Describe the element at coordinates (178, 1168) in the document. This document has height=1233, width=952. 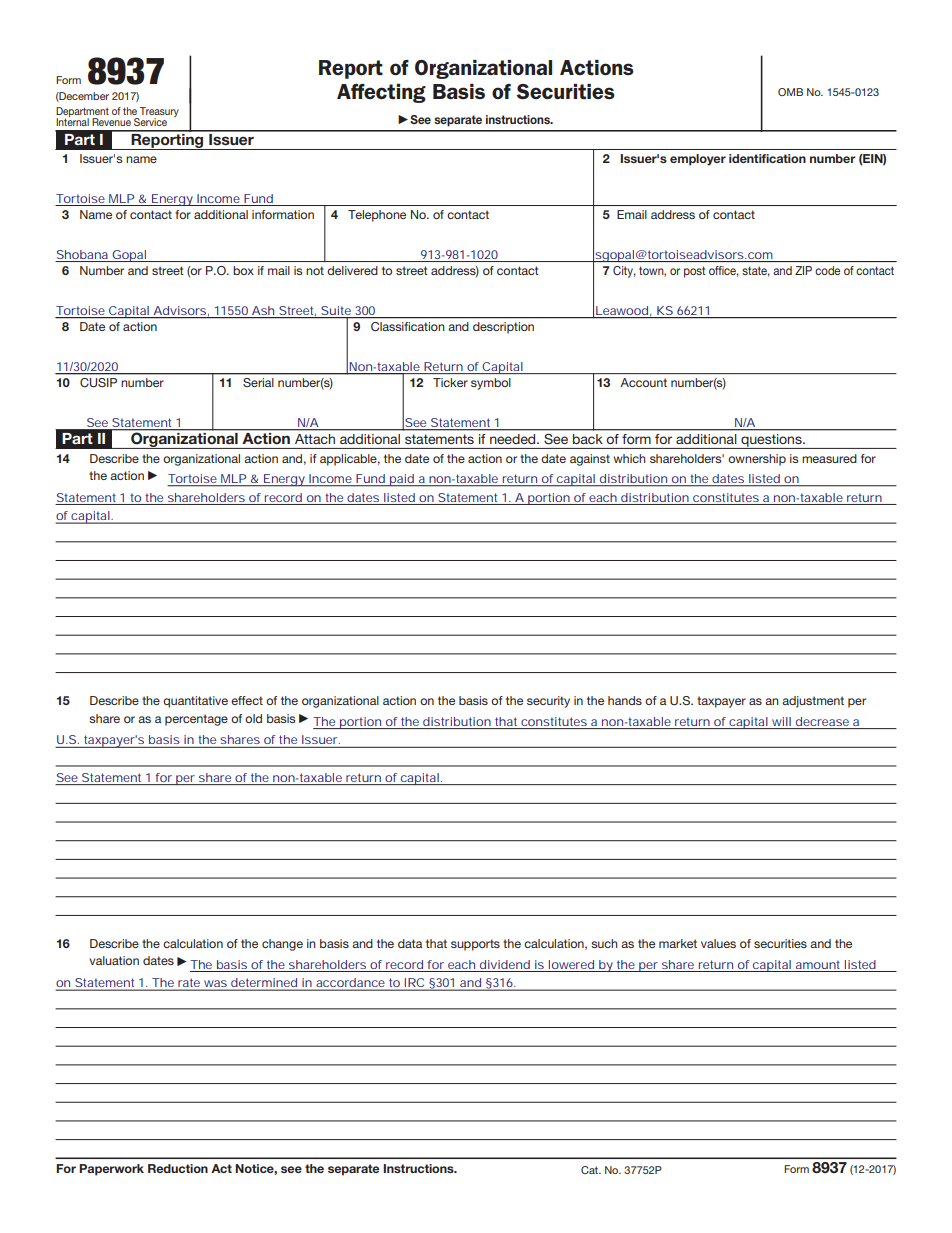
I see `Reduction` at that location.
